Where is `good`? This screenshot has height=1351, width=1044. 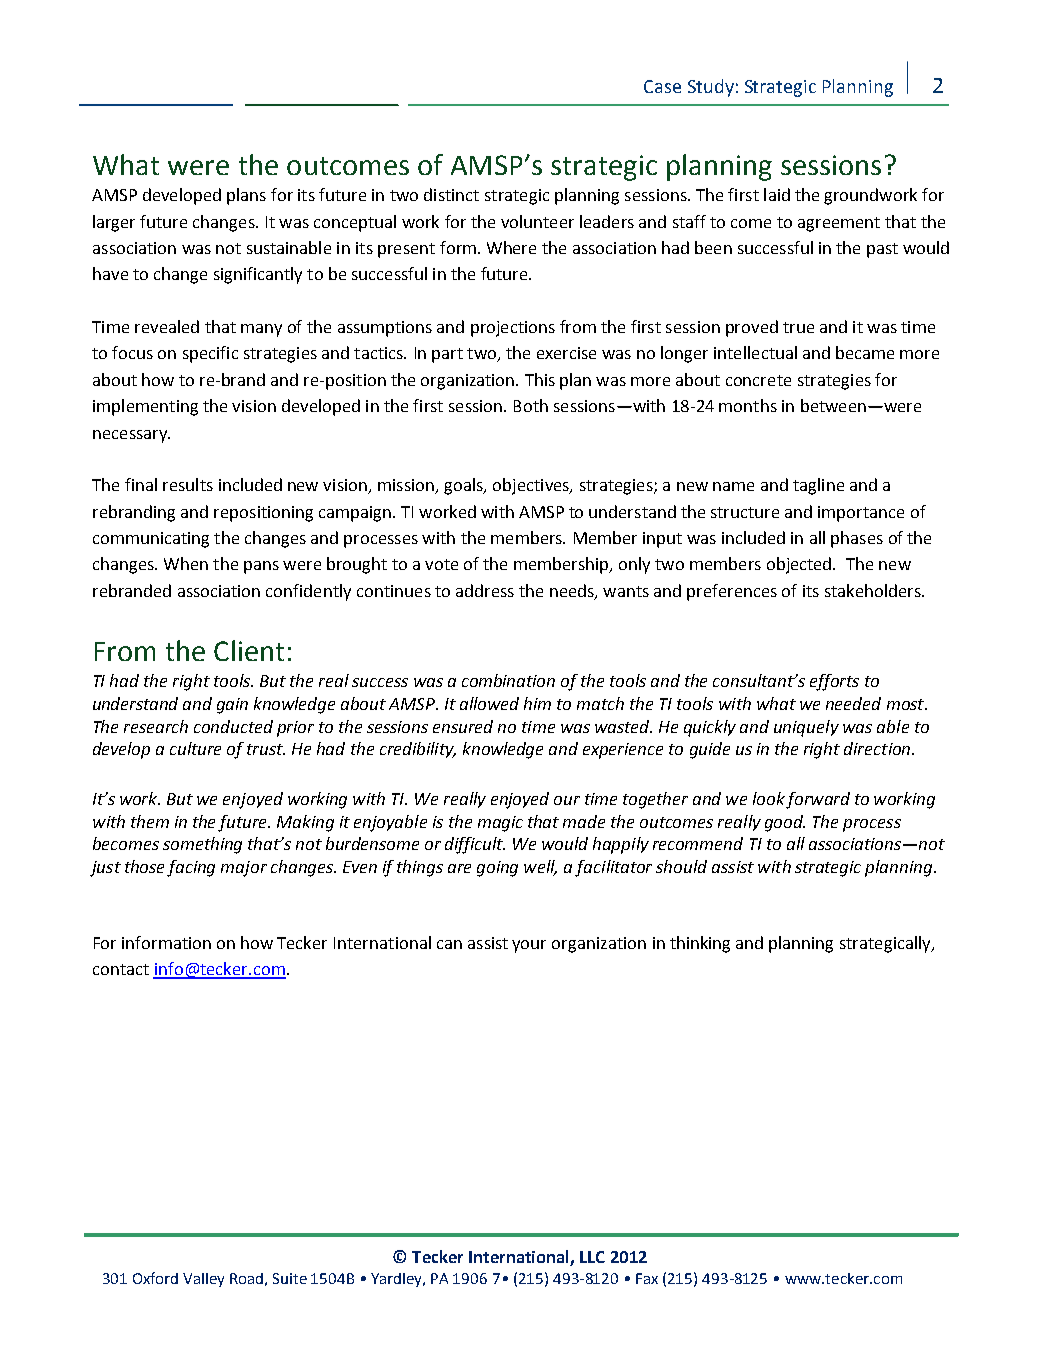
good is located at coordinates (785, 823).
